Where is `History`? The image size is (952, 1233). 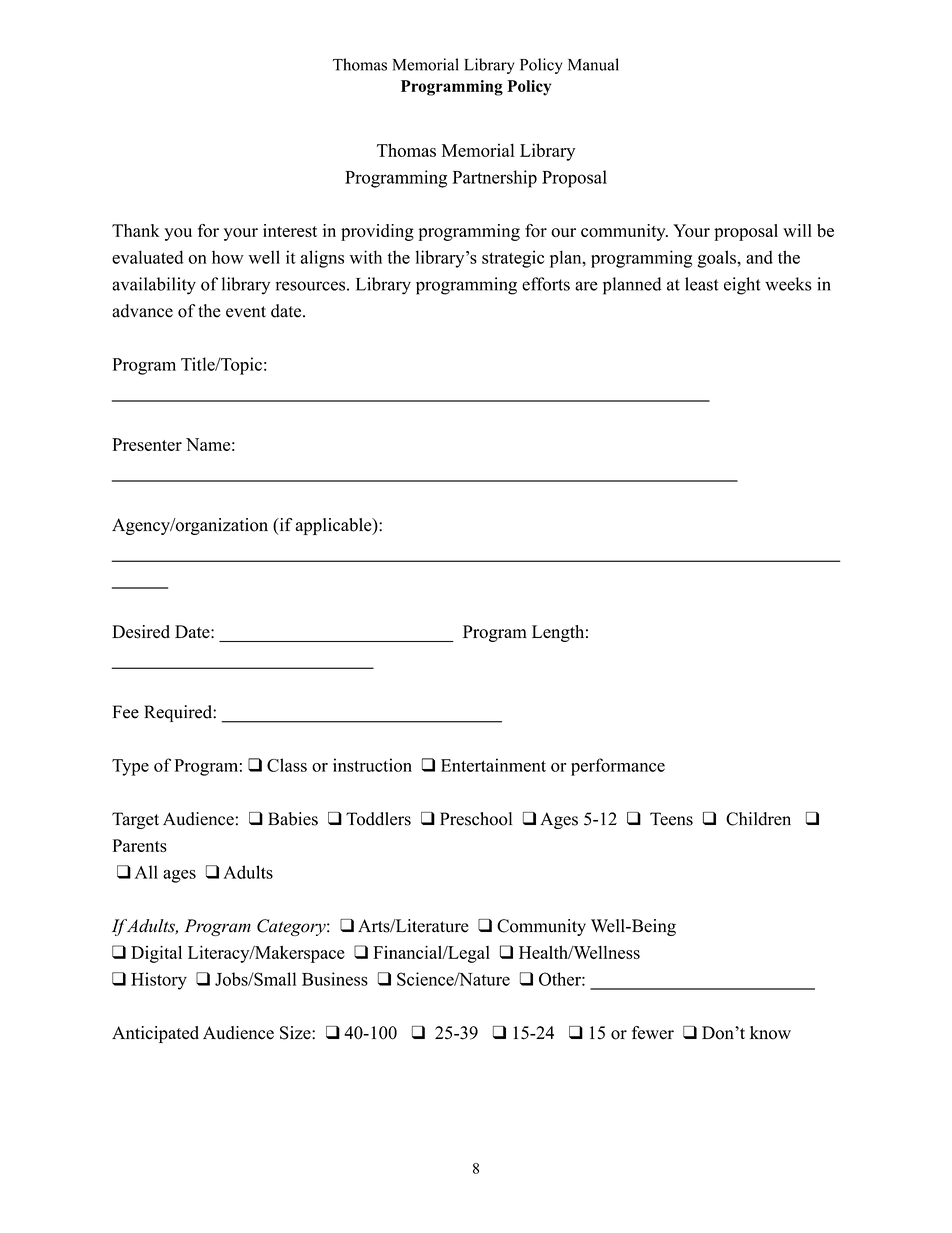
History is located at coordinates (159, 981).
